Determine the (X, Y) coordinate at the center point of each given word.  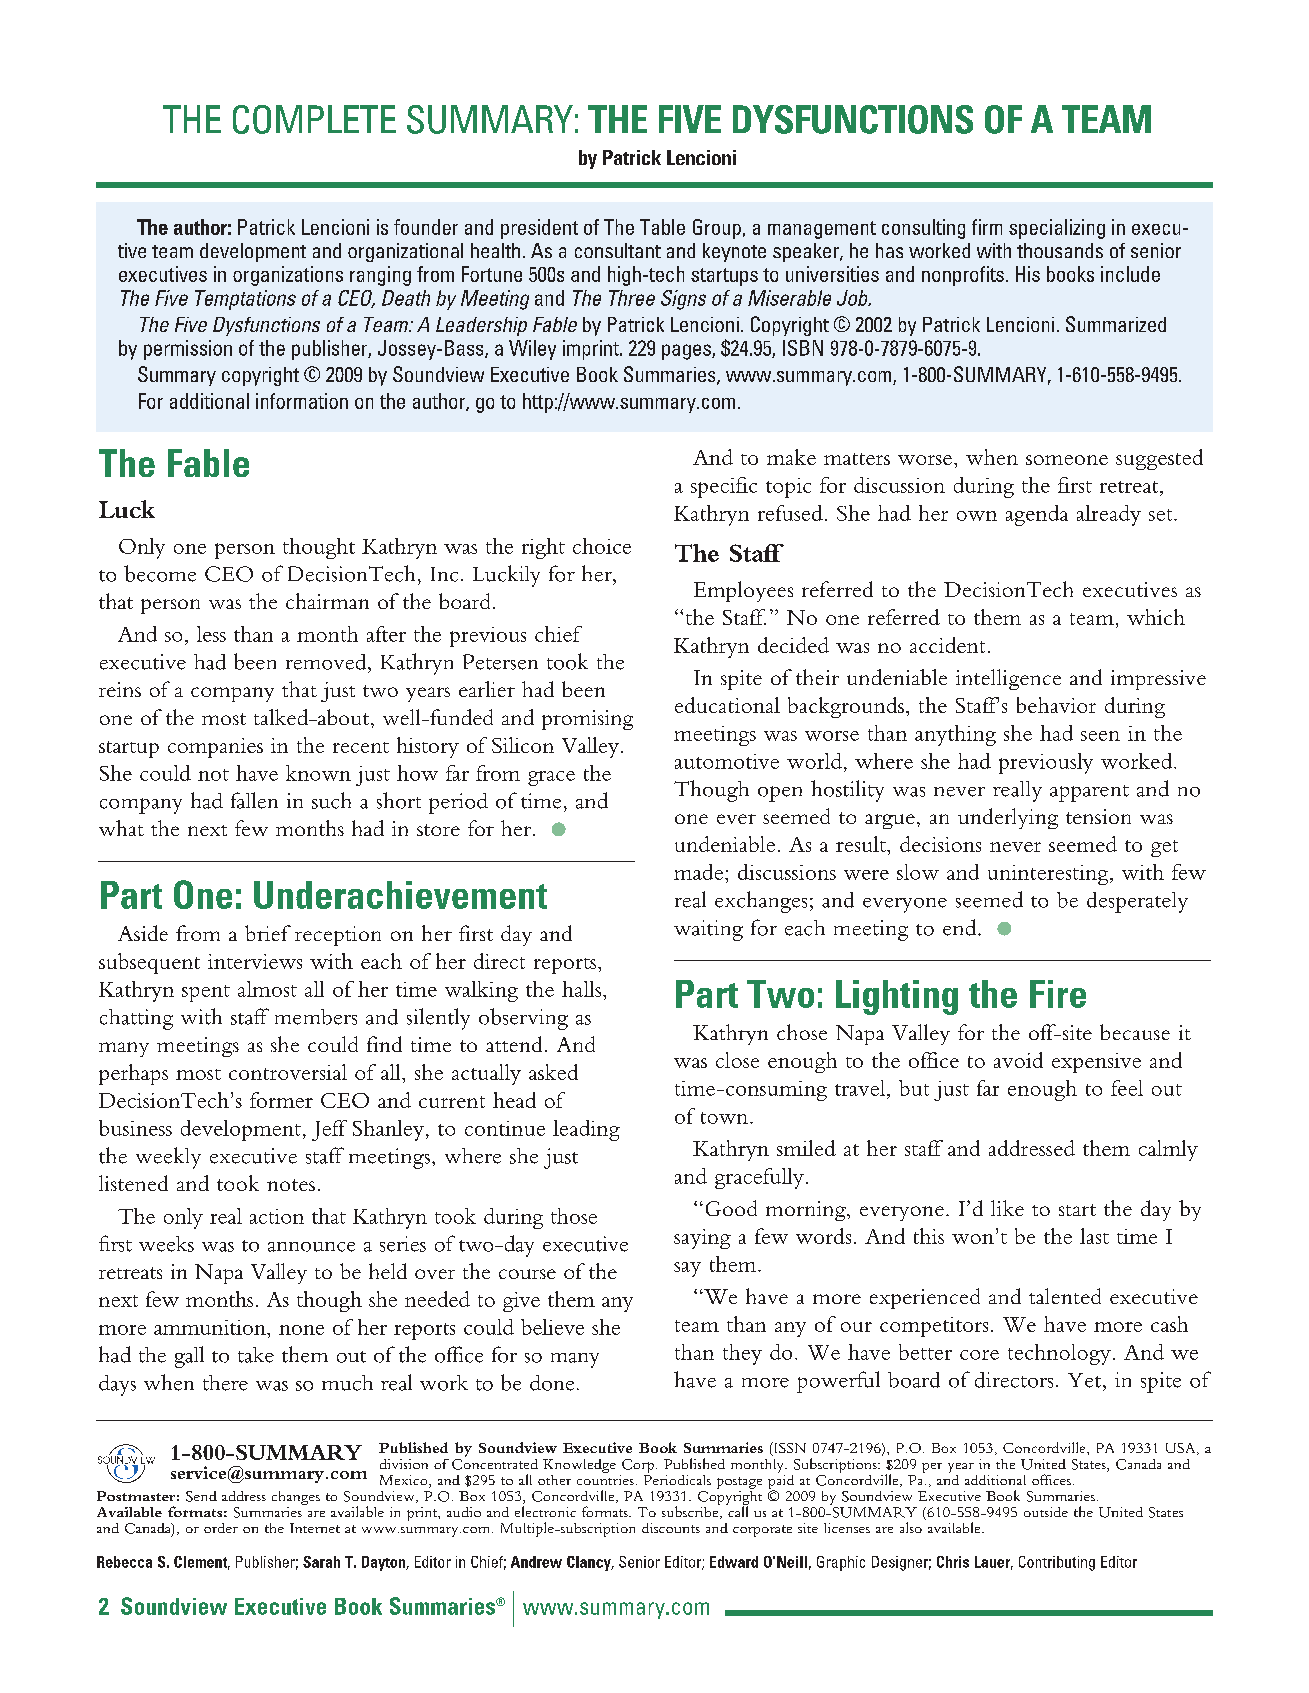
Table (662, 227)
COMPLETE (314, 119)
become (160, 573)
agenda (1037, 515)
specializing (1057, 229)
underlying (1008, 818)
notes (291, 1185)
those (574, 1216)
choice (602, 546)
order (221, 1528)
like (1007, 1208)
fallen (254, 800)
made (698, 872)
